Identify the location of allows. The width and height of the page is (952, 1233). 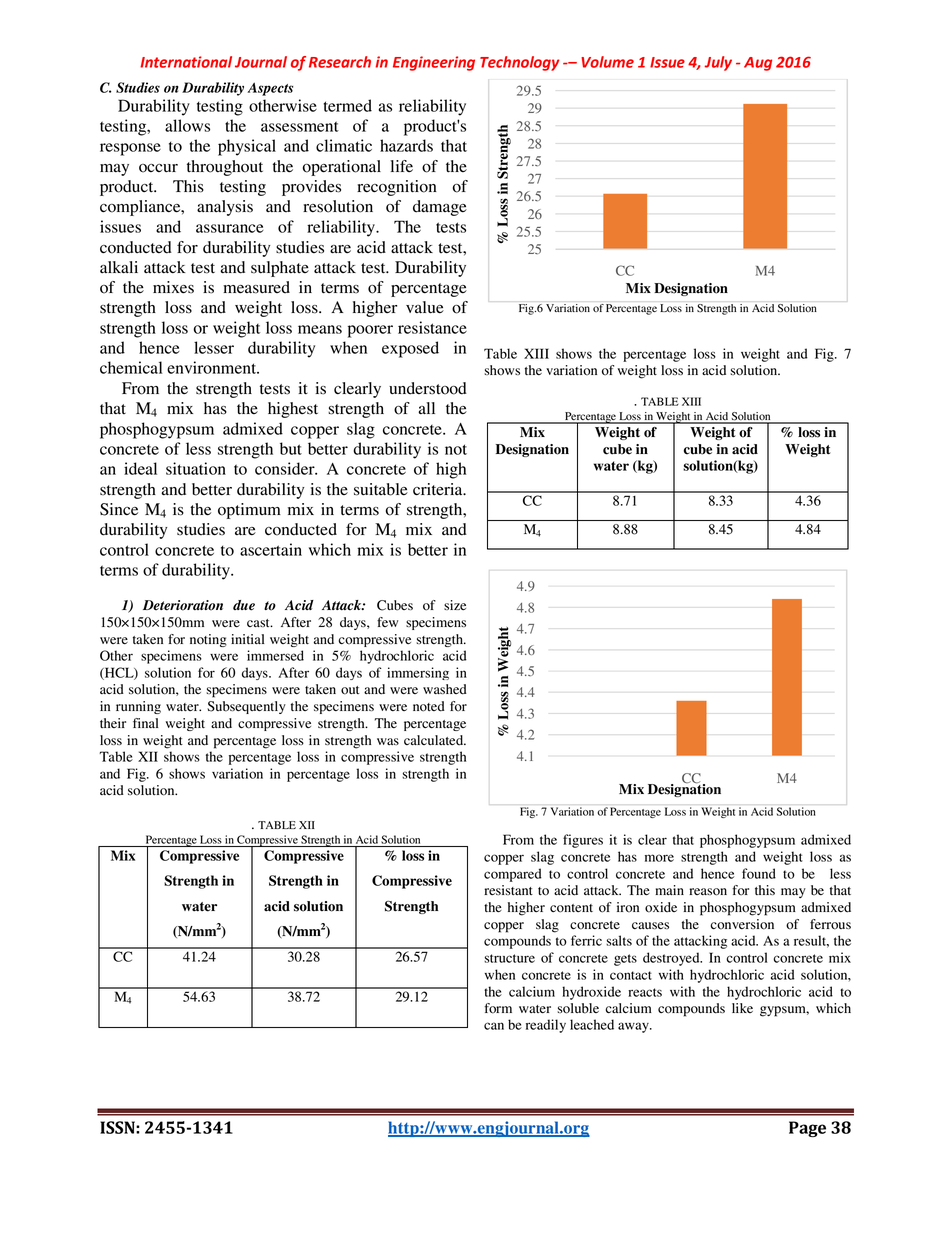
(187, 125).
